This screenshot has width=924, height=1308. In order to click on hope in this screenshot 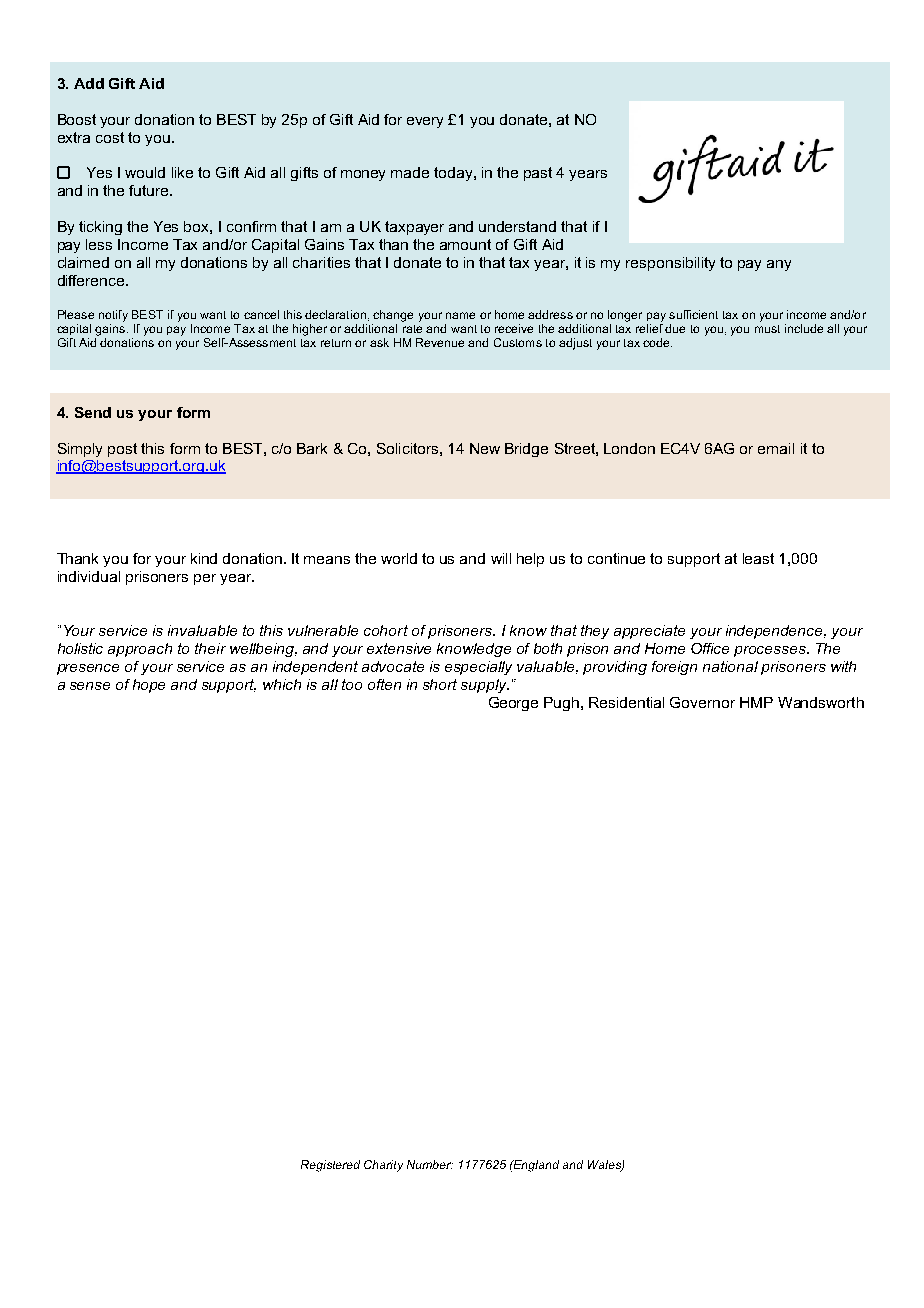, I will do `click(149, 686)`.
